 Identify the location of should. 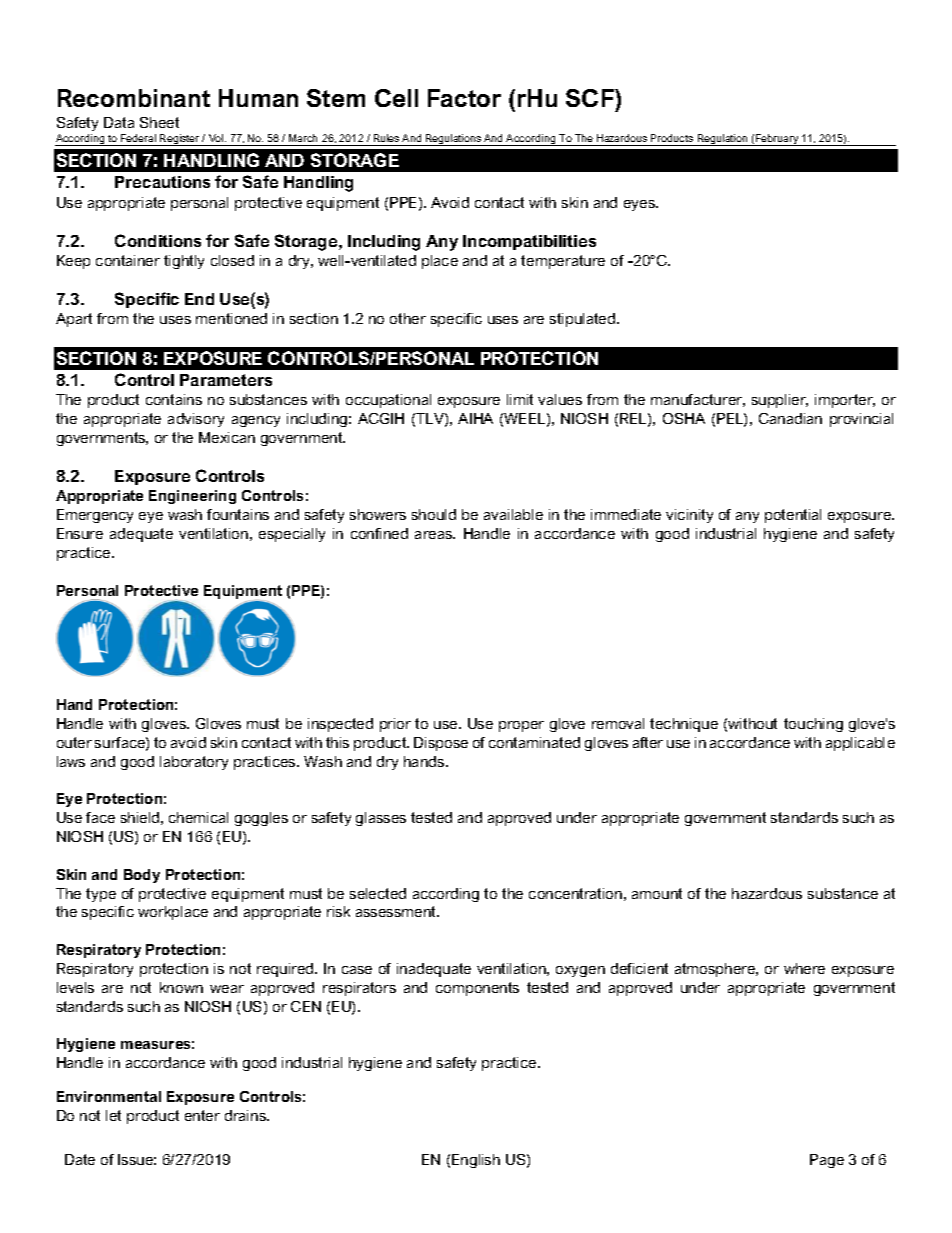
(434, 514).
